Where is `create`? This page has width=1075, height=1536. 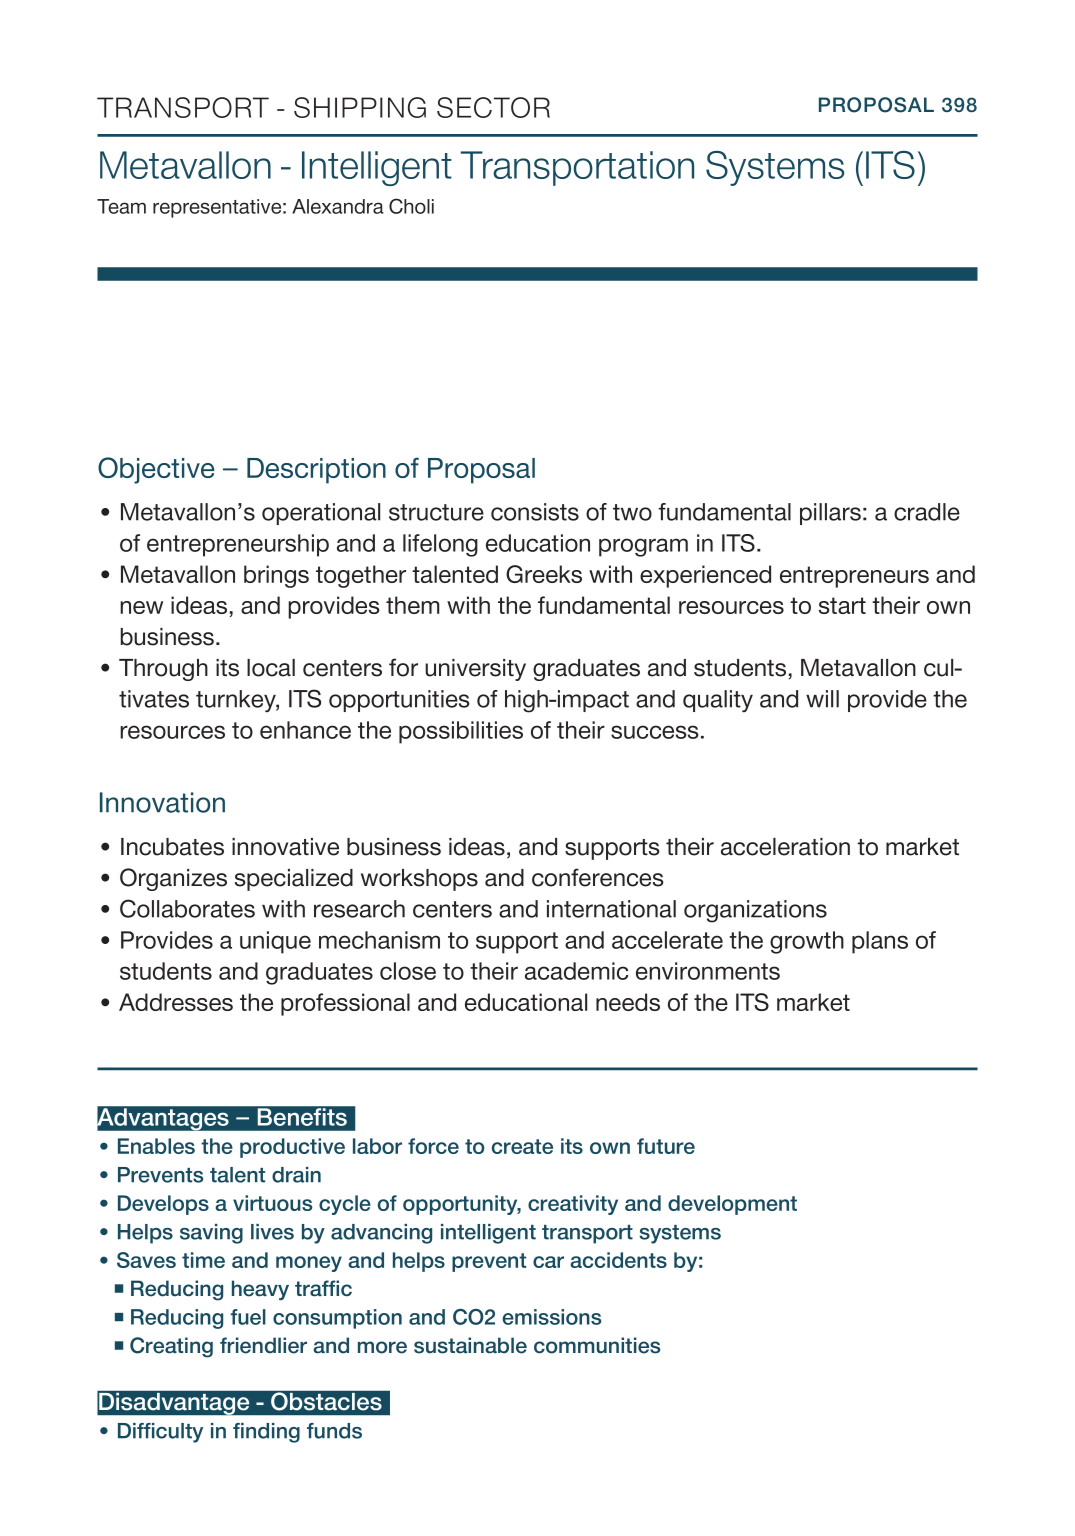
create is located at coordinates (522, 1146).
